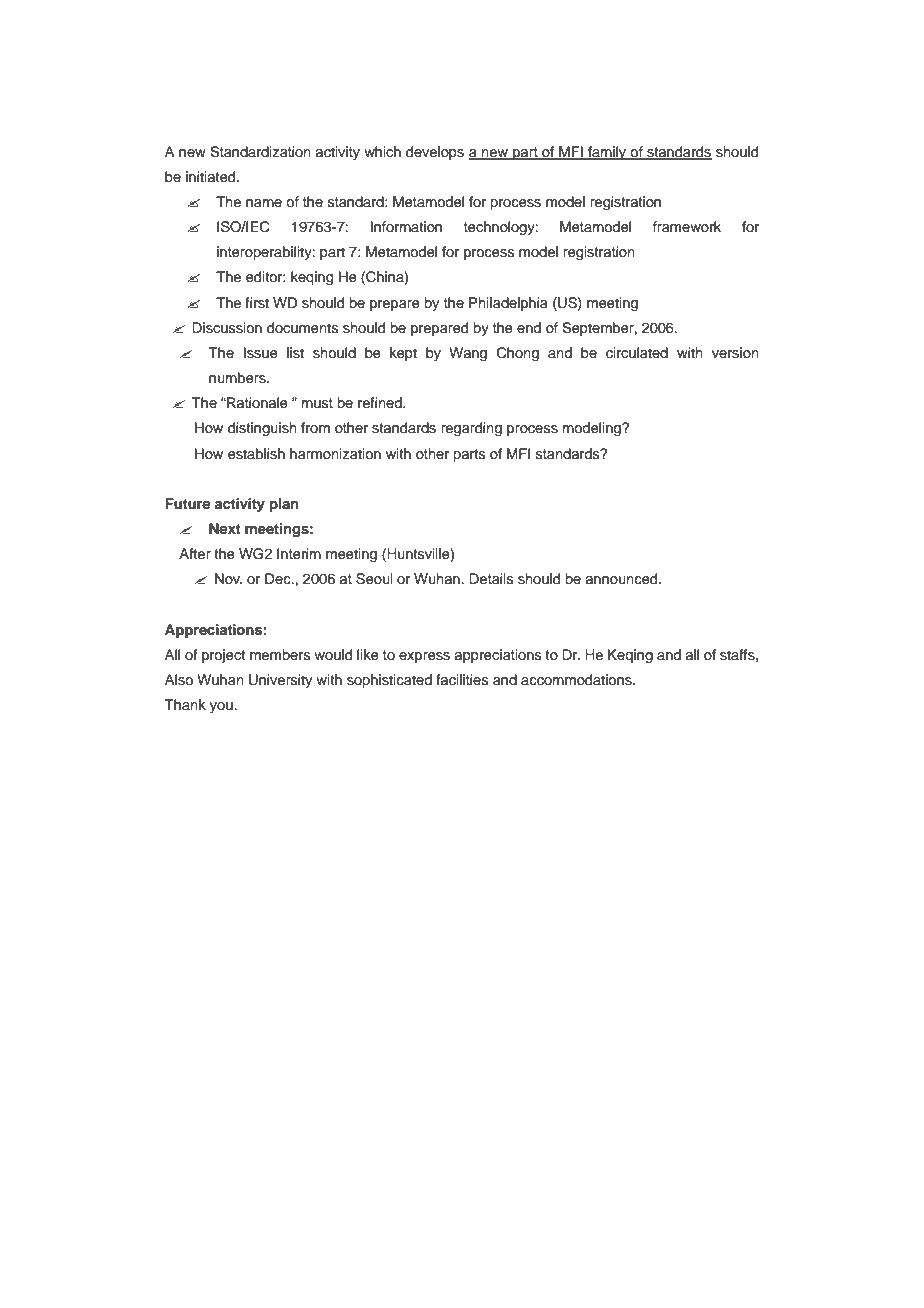 This screenshot has width=924, height=1308. What do you see at coordinates (435, 153) in the screenshot?
I see `develops` at bounding box center [435, 153].
